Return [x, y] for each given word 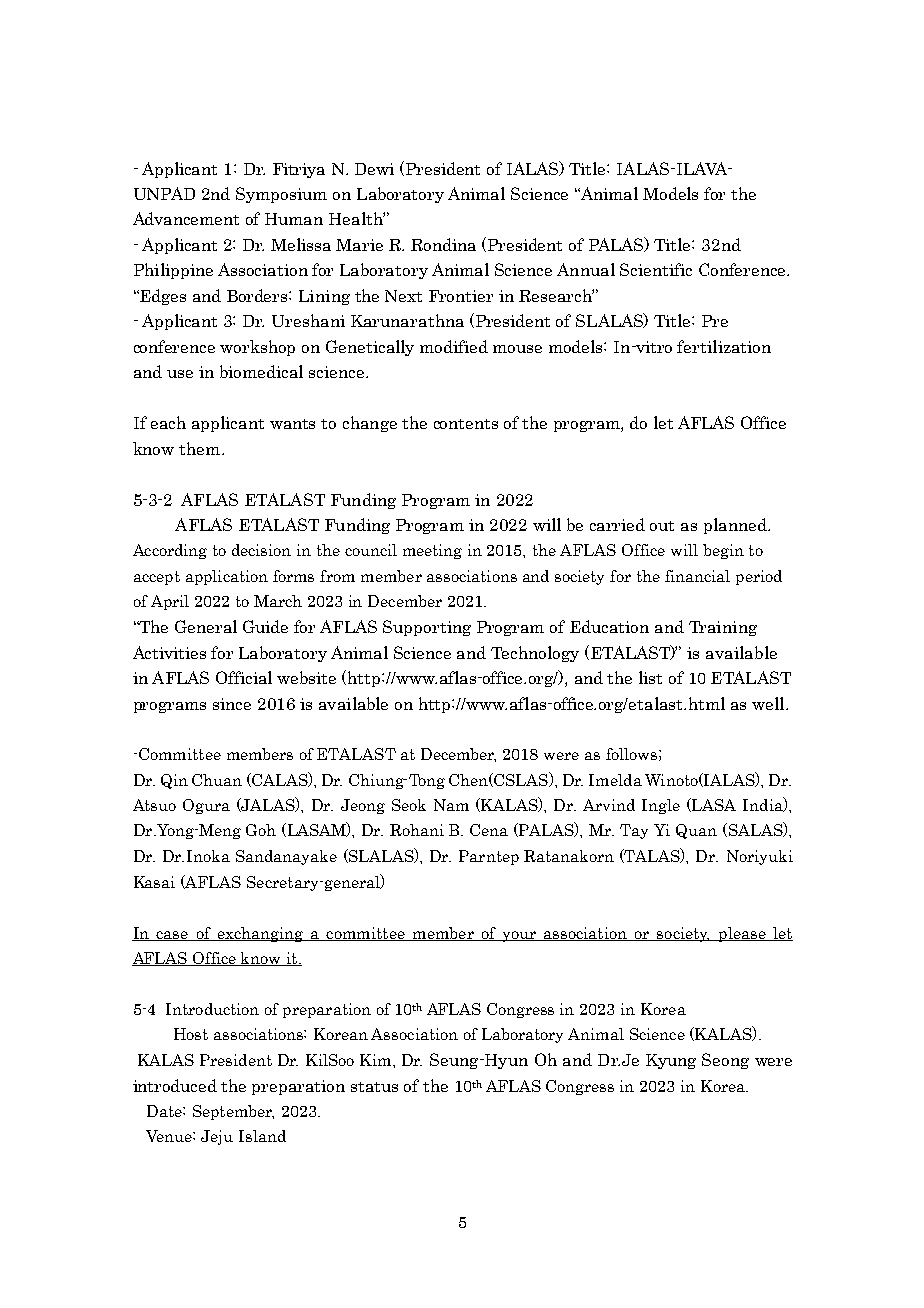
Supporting [427, 628]
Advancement [186, 218]
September [233, 1112]
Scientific [656, 269]
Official [244, 677]
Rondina [443, 244]
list [650, 677]
